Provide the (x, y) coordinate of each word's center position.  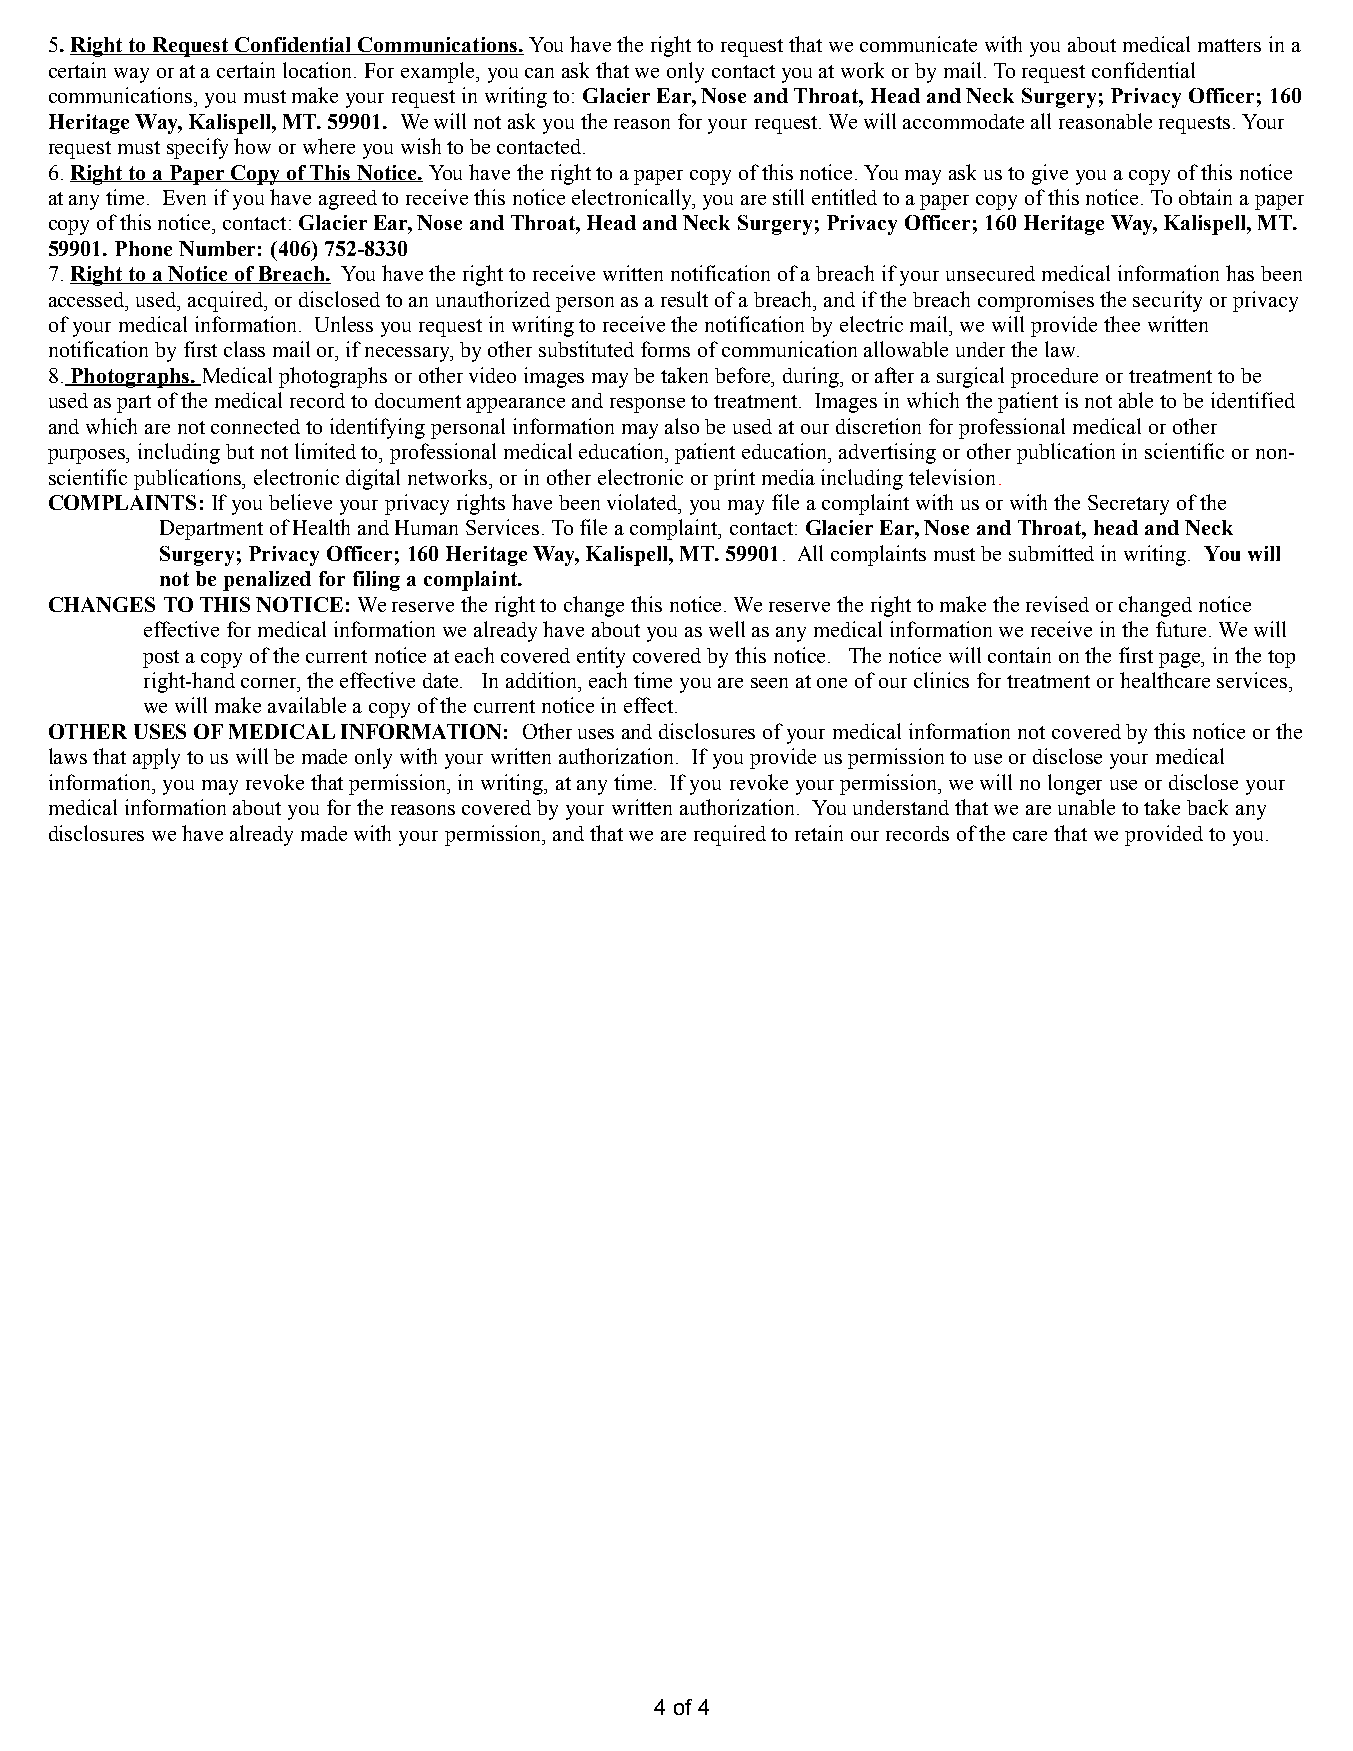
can (539, 73)
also (682, 426)
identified (1253, 400)
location (319, 70)
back (1207, 807)
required (730, 835)
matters (1229, 45)
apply (156, 758)
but (240, 451)
